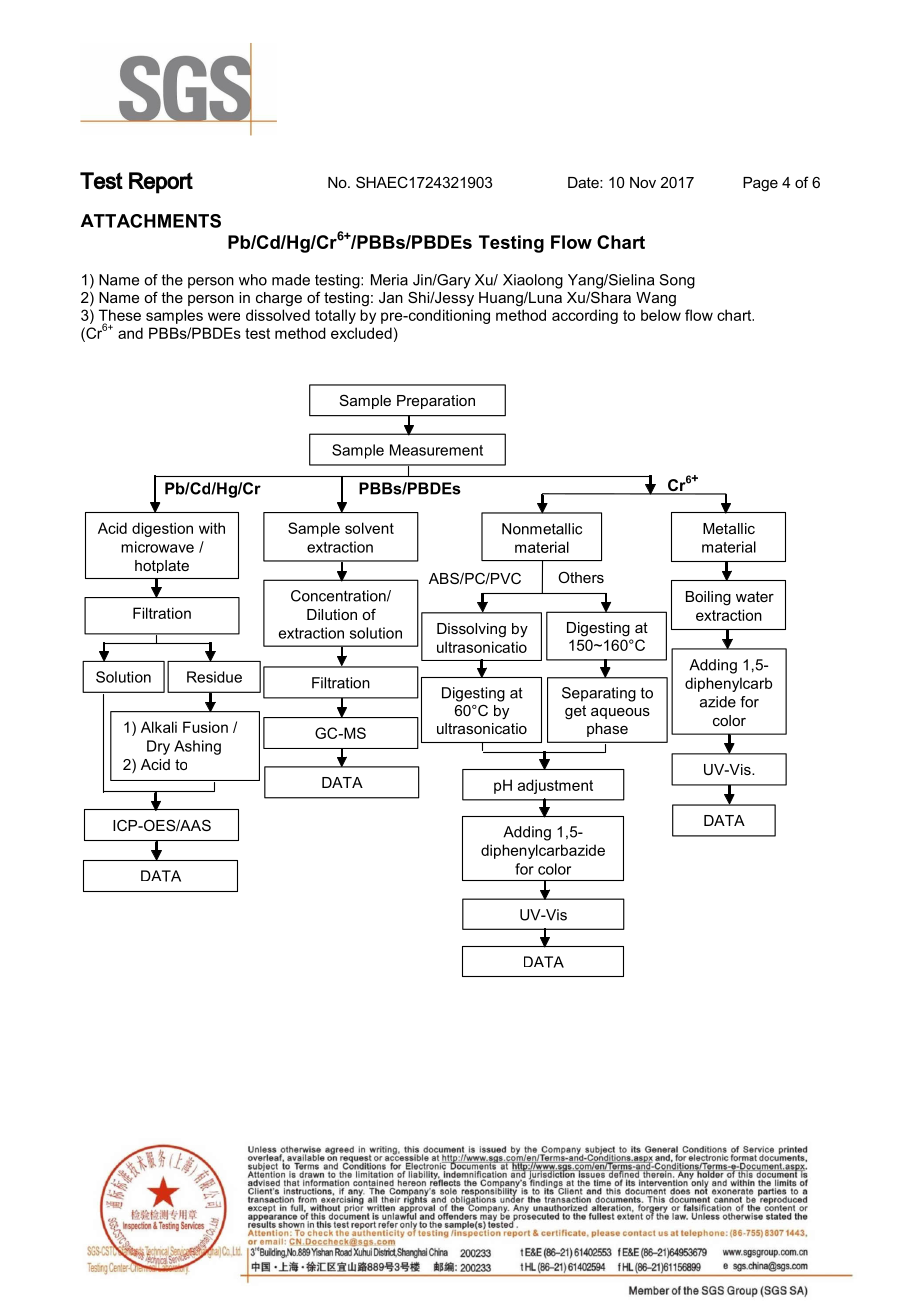 The height and width of the page is (1307, 924). Describe the element at coordinates (555, 786) in the page. I see `adjustment` at that location.
